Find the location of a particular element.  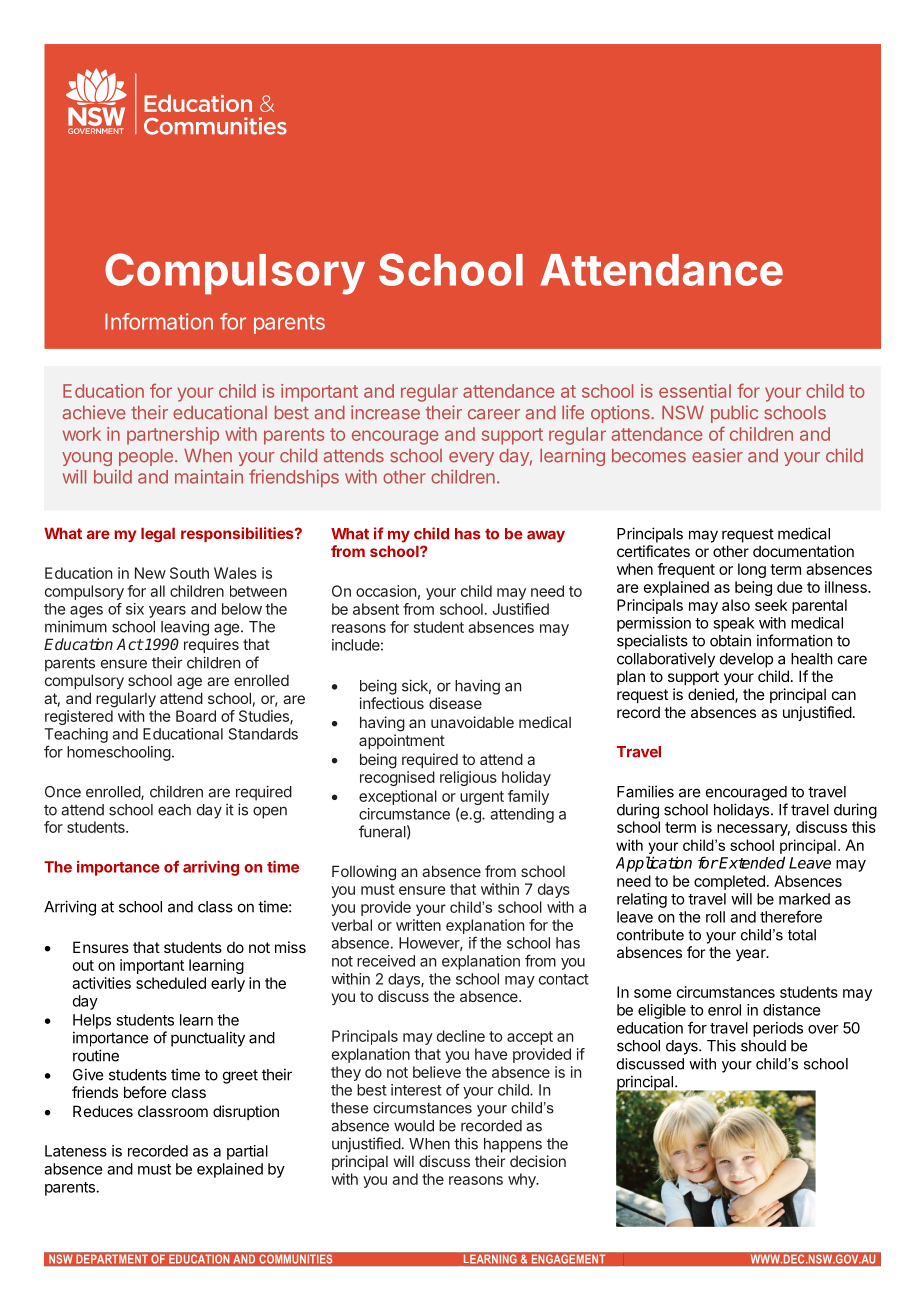

therefore is located at coordinates (791, 916).
